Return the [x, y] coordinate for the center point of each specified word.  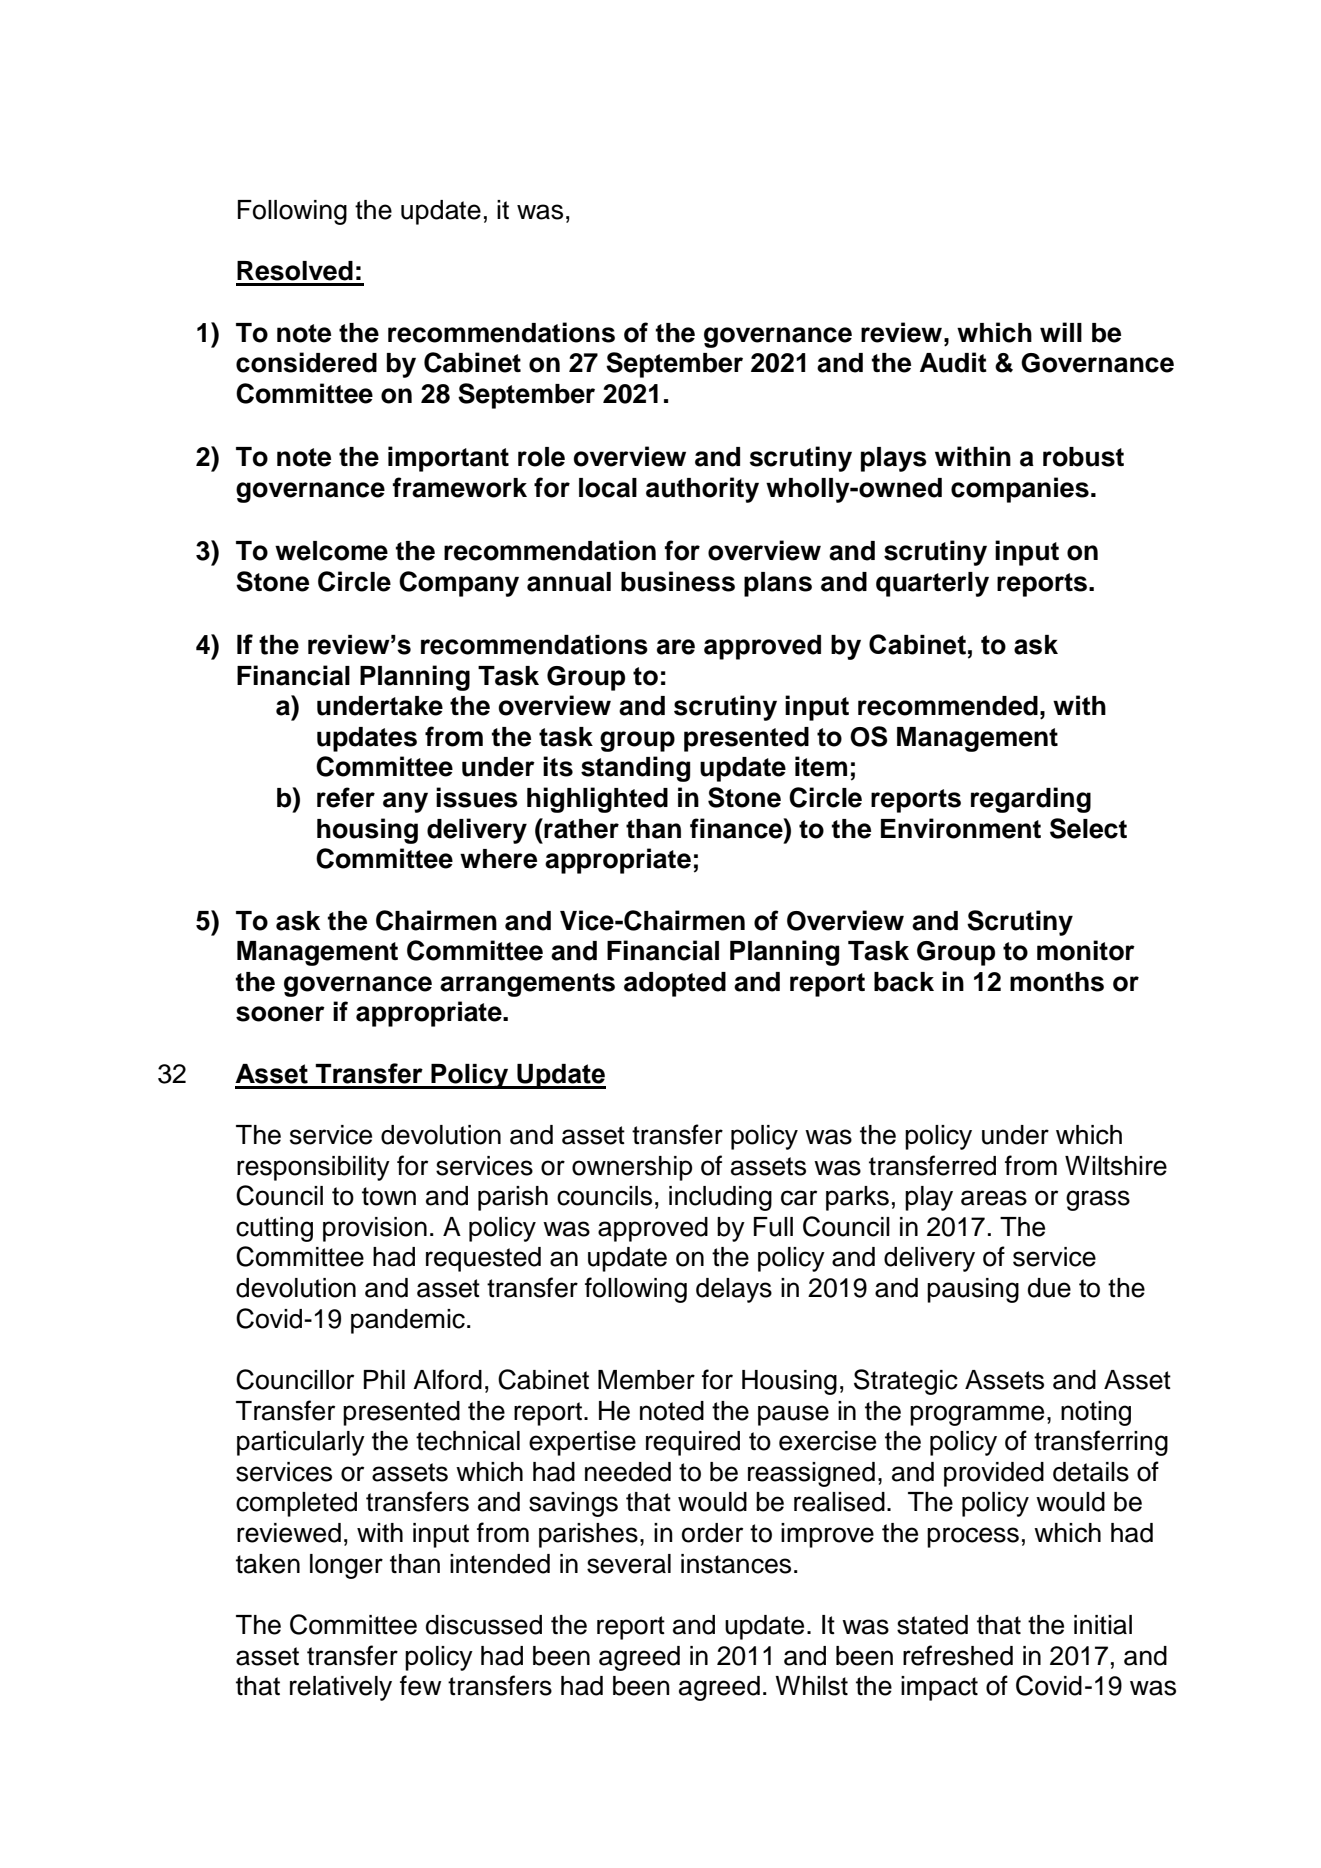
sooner [280, 1014]
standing [635, 769]
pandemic [408, 1321]
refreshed [958, 1655]
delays [734, 1290]
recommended [948, 706]
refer [346, 797]
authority [702, 490]
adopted [675, 984]
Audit [953, 362]
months [1057, 982]
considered [306, 362]
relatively [341, 1688]
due [1049, 1288]
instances [736, 1564]
